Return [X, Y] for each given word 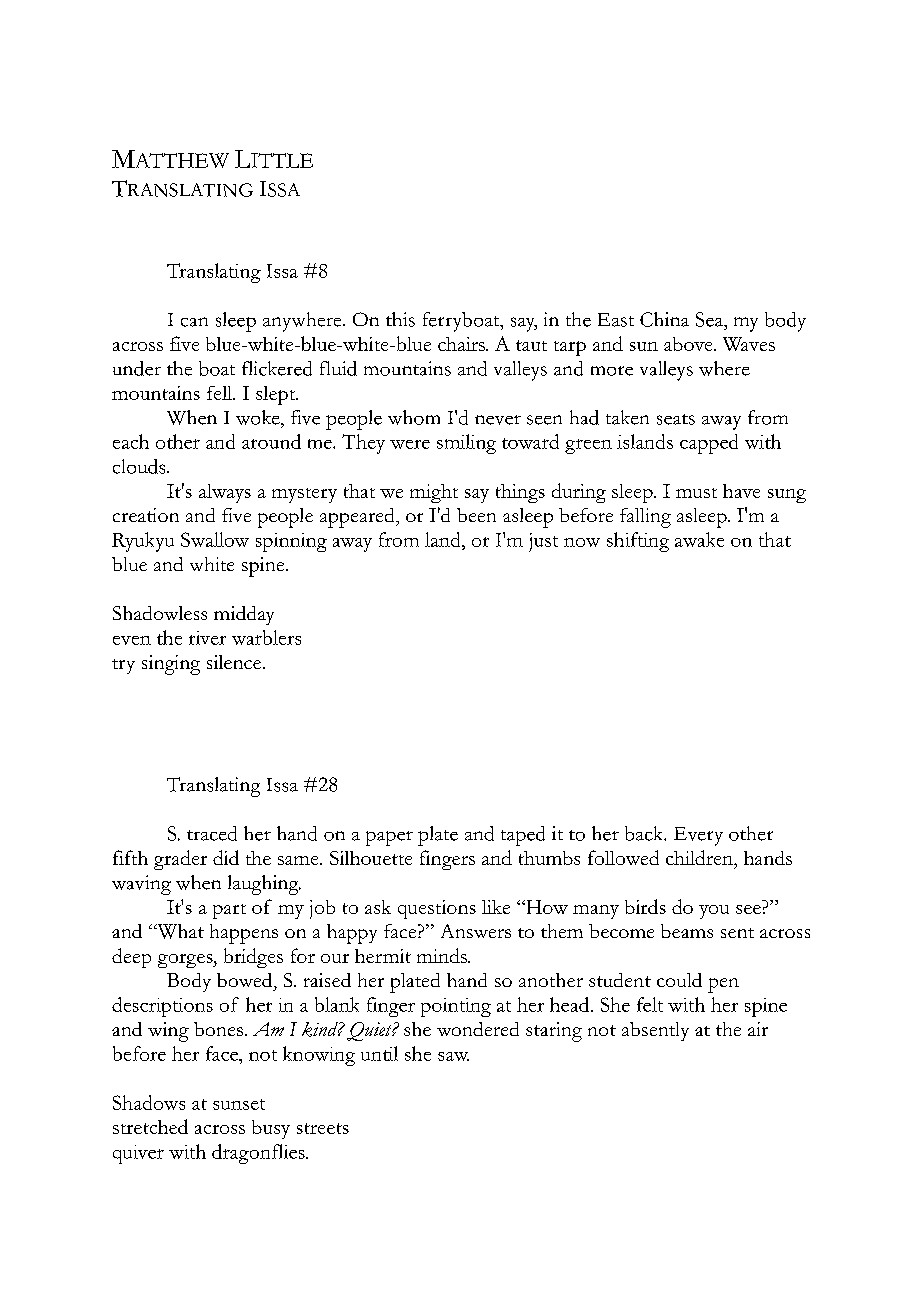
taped [523, 836]
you [714, 912]
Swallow [215, 539]
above [689, 344]
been [476, 515]
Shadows [149, 1102]
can [194, 322]
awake [699, 539]
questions [437, 909]
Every [698, 836]
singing [171, 665]
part [229, 911]
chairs [462, 344]
